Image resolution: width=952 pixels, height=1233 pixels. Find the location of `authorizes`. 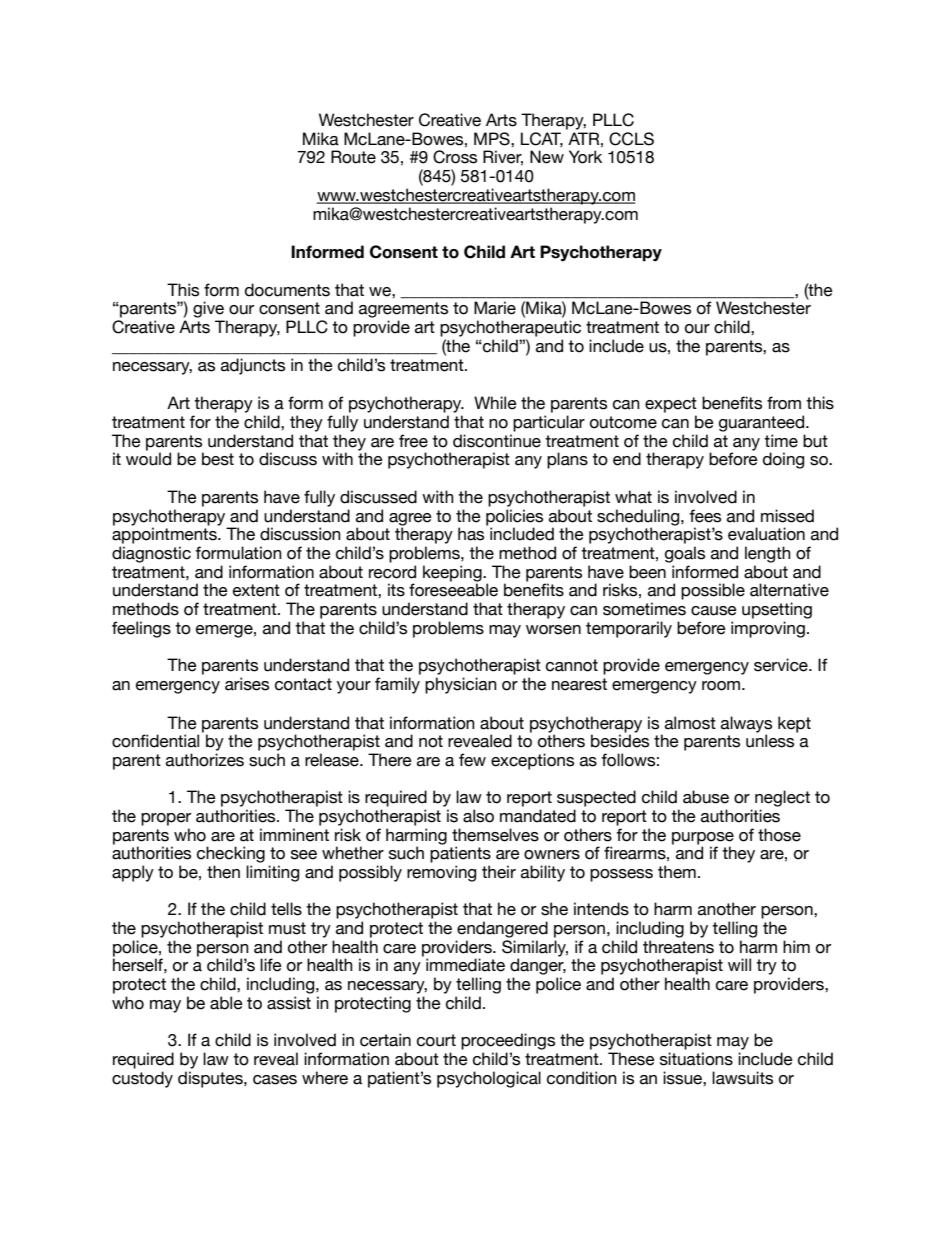

authorizes is located at coordinates (205, 760).
